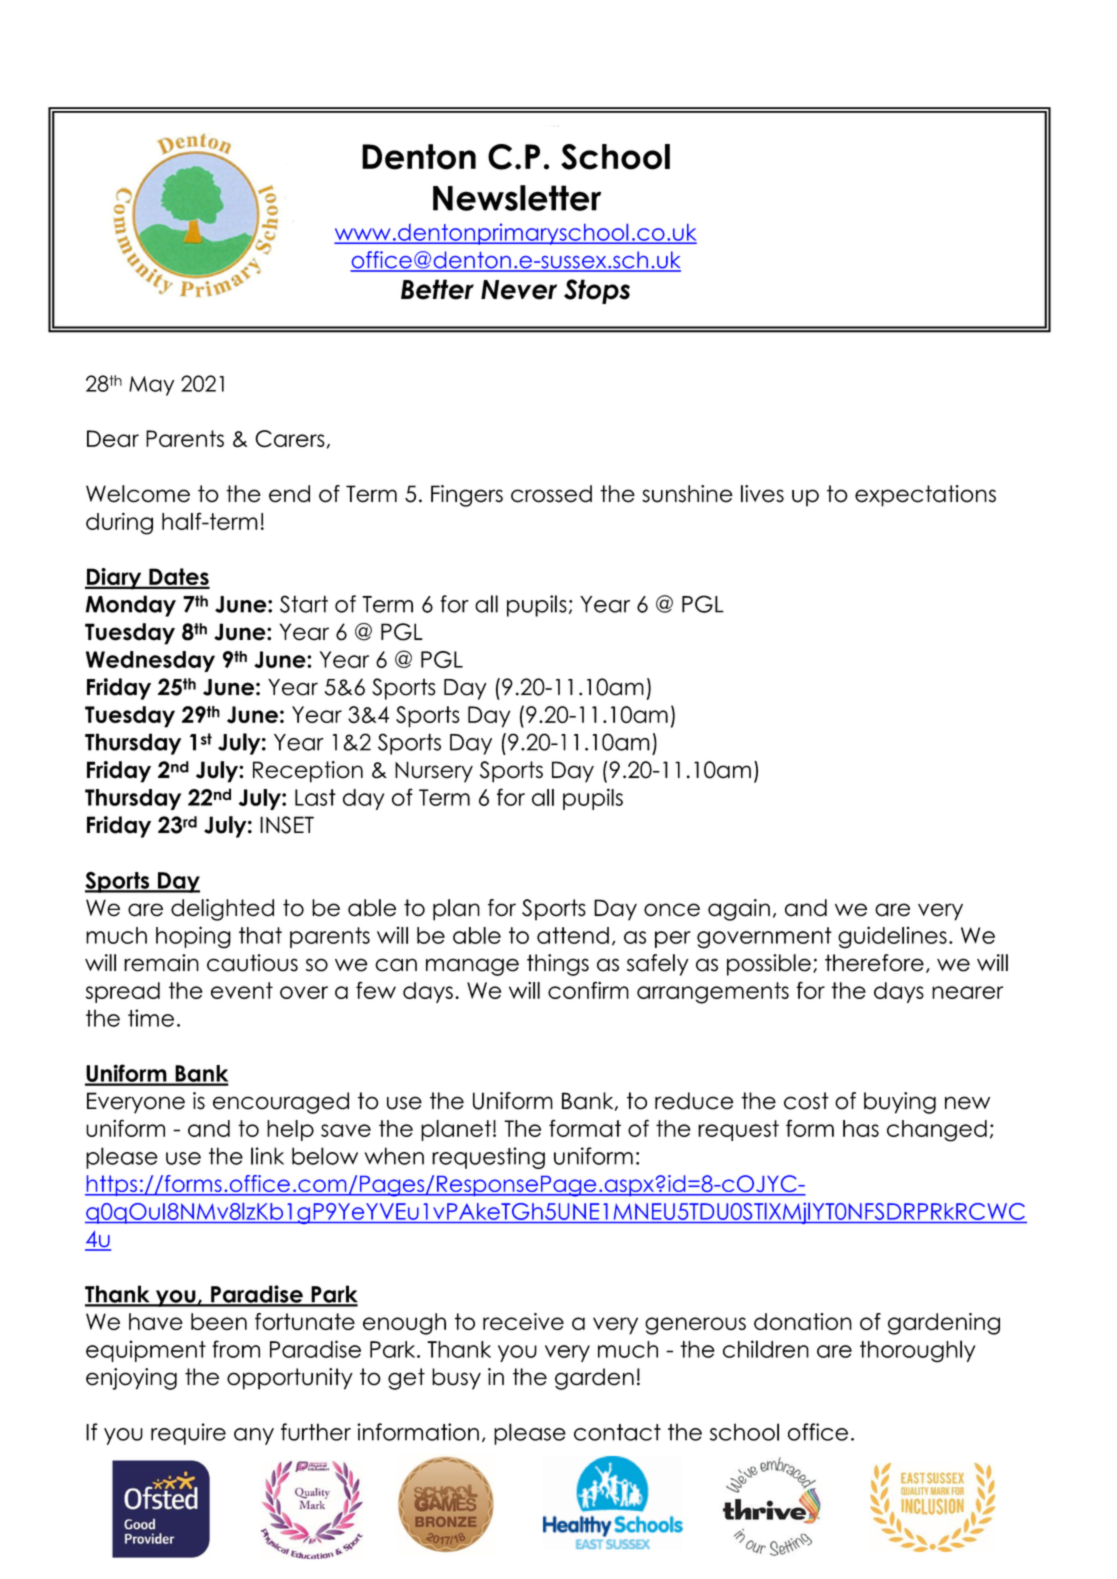 The width and height of the screenshot is (1117, 1579). What do you see at coordinates (517, 198) in the screenshot?
I see `Newsletter` at bounding box center [517, 198].
